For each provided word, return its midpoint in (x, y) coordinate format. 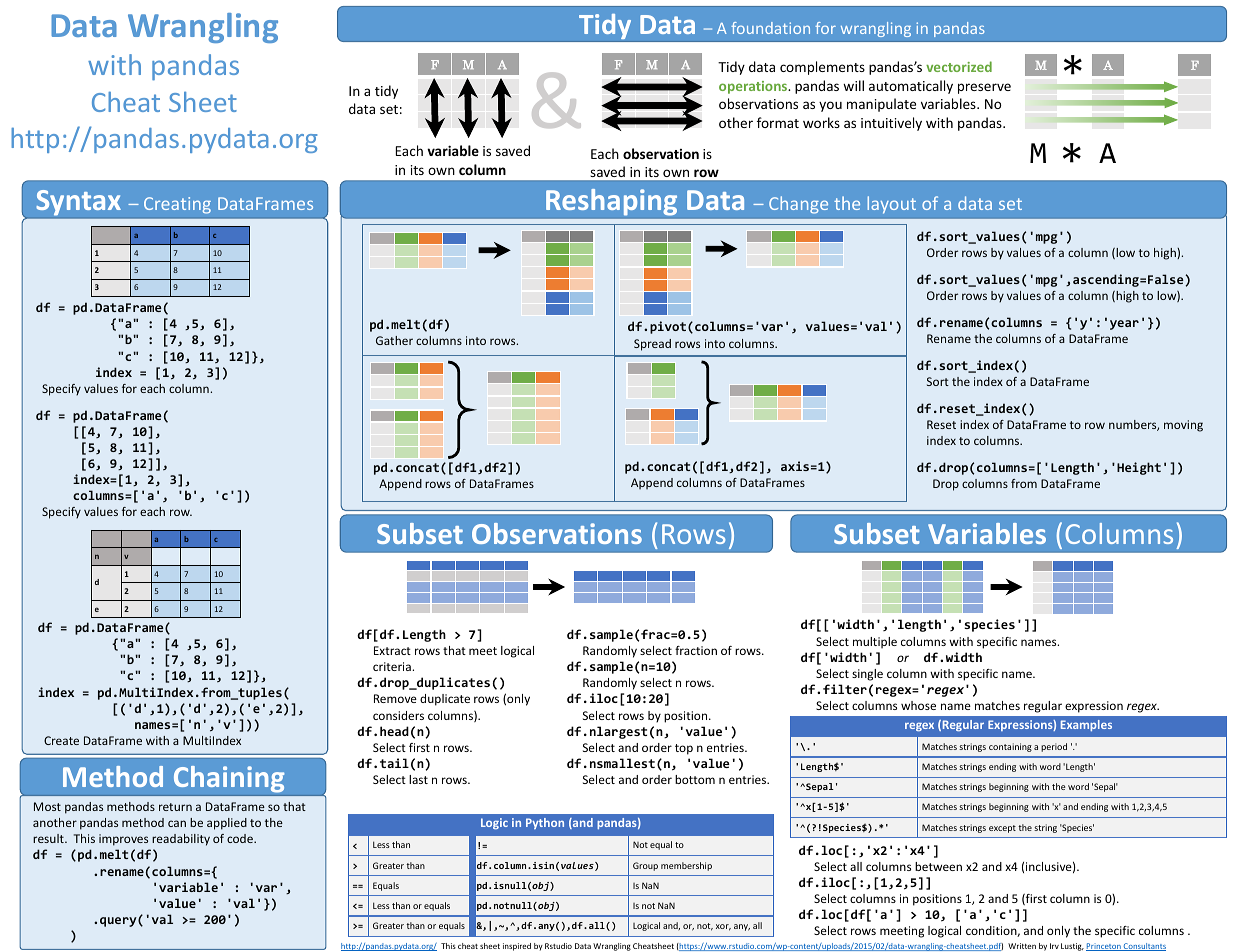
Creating (177, 205)
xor (723, 927)
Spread (652, 345)
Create (61, 740)
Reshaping (611, 202)
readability (181, 840)
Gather (394, 340)
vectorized (959, 66)
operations (754, 87)
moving (1183, 426)
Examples (1086, 725)
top (684, 749)
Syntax (78, 203)
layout (891, 205)
